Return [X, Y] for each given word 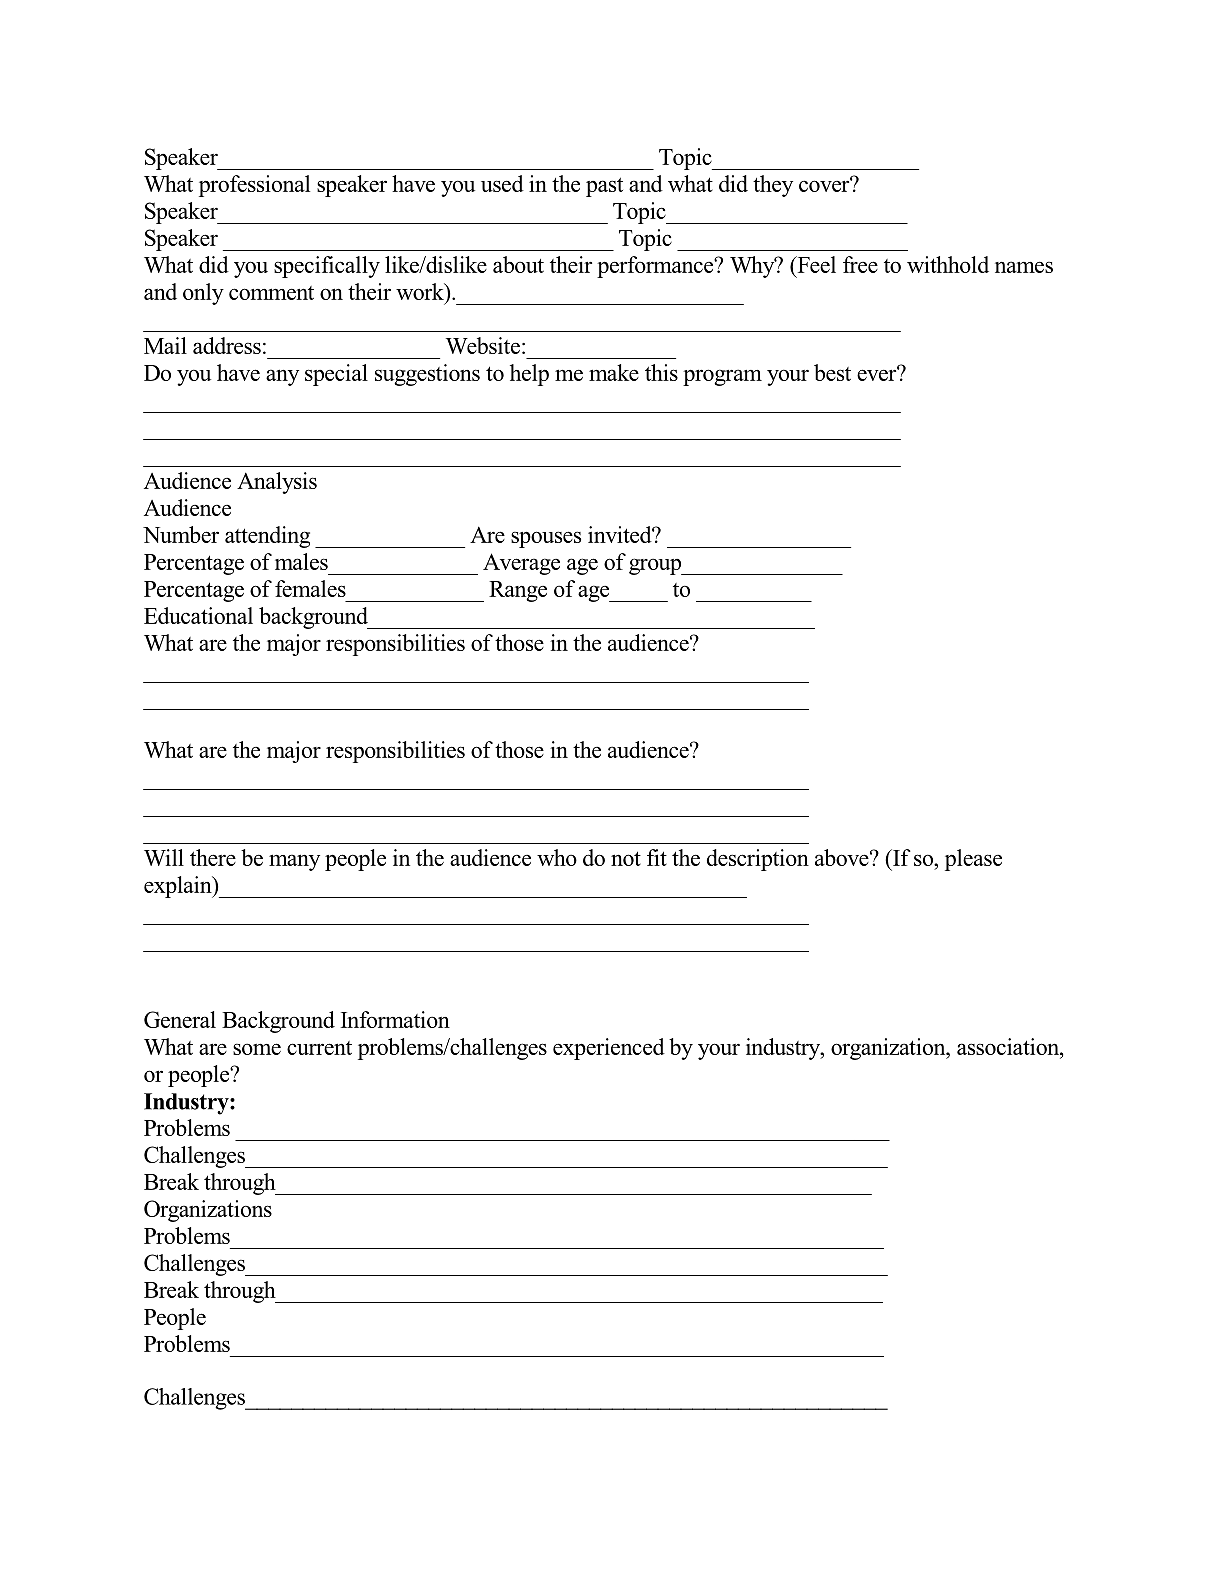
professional [254, 186]
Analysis [277, 483]
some [257, 1049]
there [213, 857]
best [832, 372]
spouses [546, 539]
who [557, 857]
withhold [948, 264]
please [973, 860]
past [604, 187]
